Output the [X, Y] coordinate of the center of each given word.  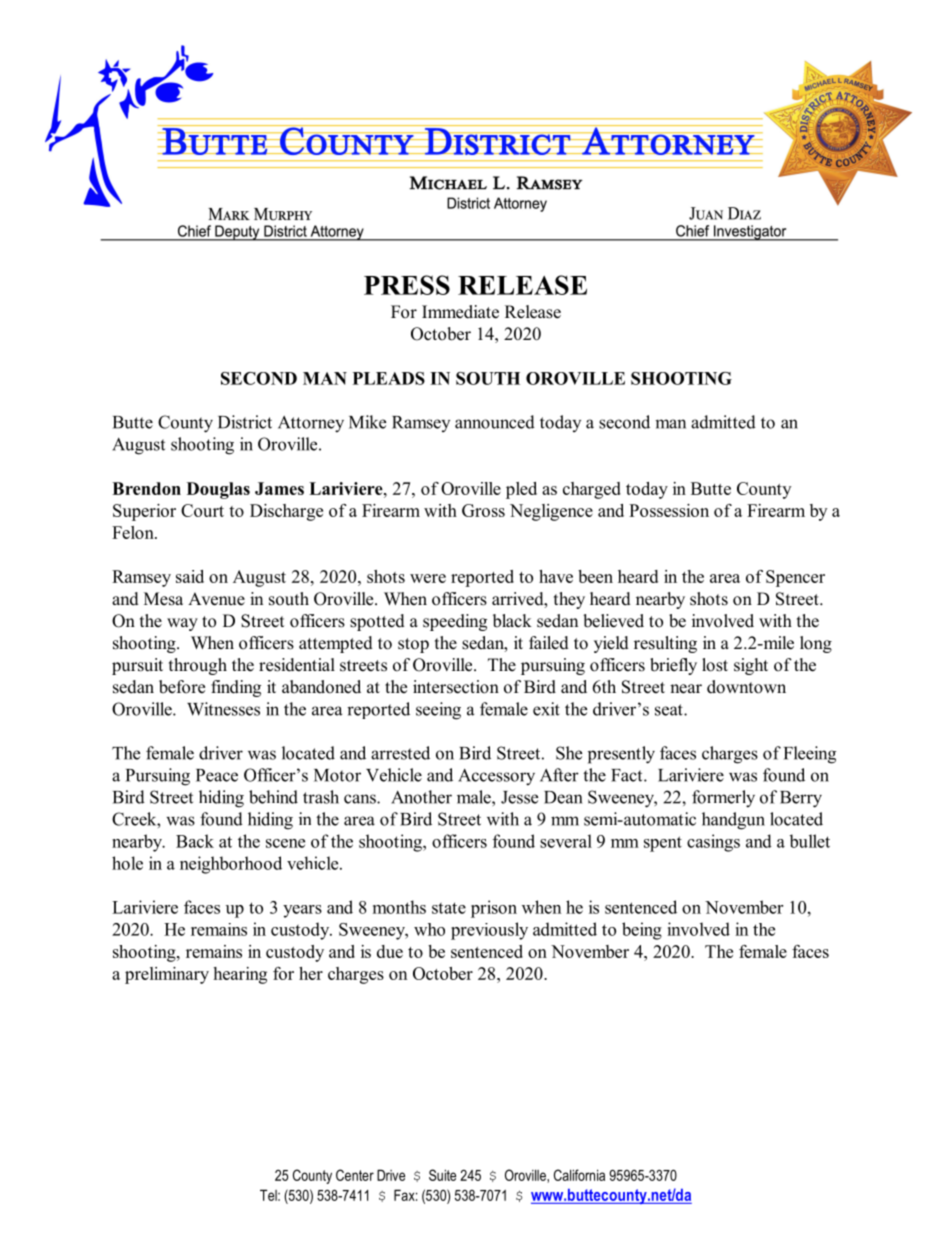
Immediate [460, 312]
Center [355, 1175]
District [245, 422]
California [579, 1175]
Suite [442, 1175]
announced [495, 422]
